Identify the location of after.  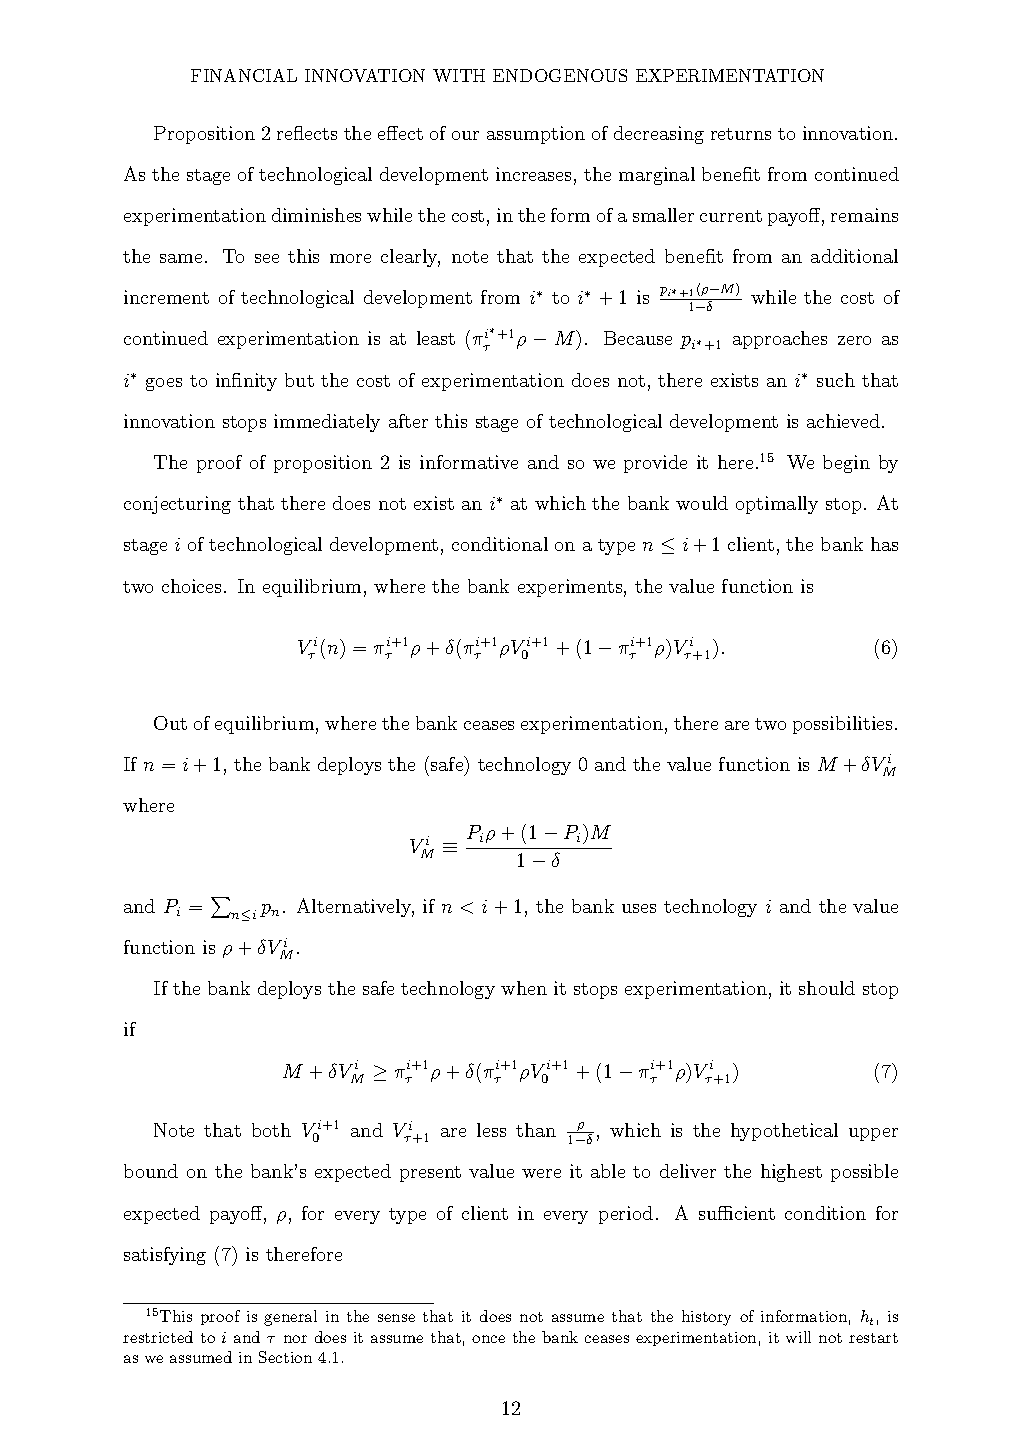
(408, 421).
